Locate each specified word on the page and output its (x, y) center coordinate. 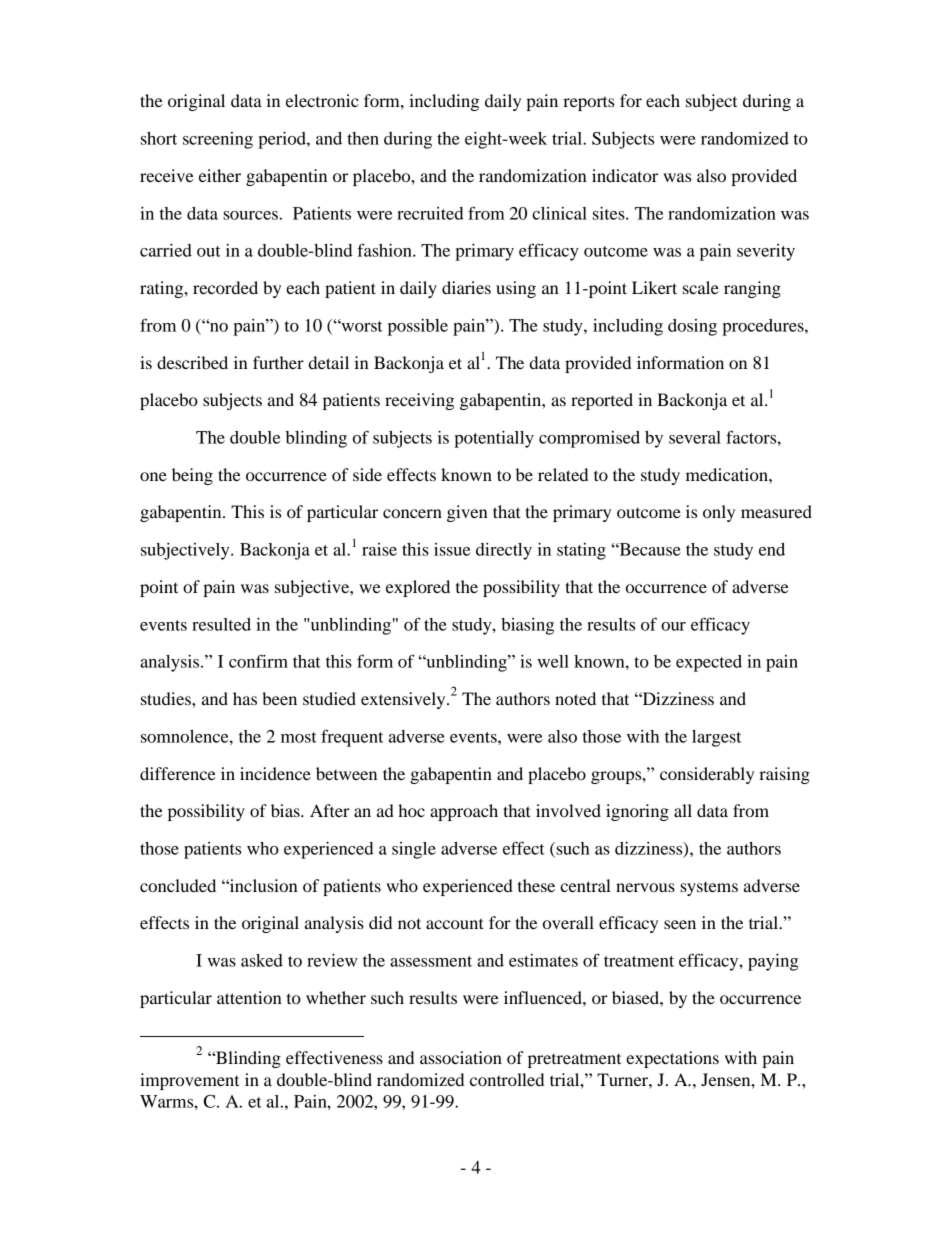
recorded (225, 287)
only (719, 513)
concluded (178, 885)
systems (709, 889)
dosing (692, 327)
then (363, 138)
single (414, 850)
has (245, 698)
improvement (189, 1081)
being (192, 476)
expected (709, 663)
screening (218, 140)
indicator (625, 175)
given (467, 513)
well (553, 661)
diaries (466, 287)
